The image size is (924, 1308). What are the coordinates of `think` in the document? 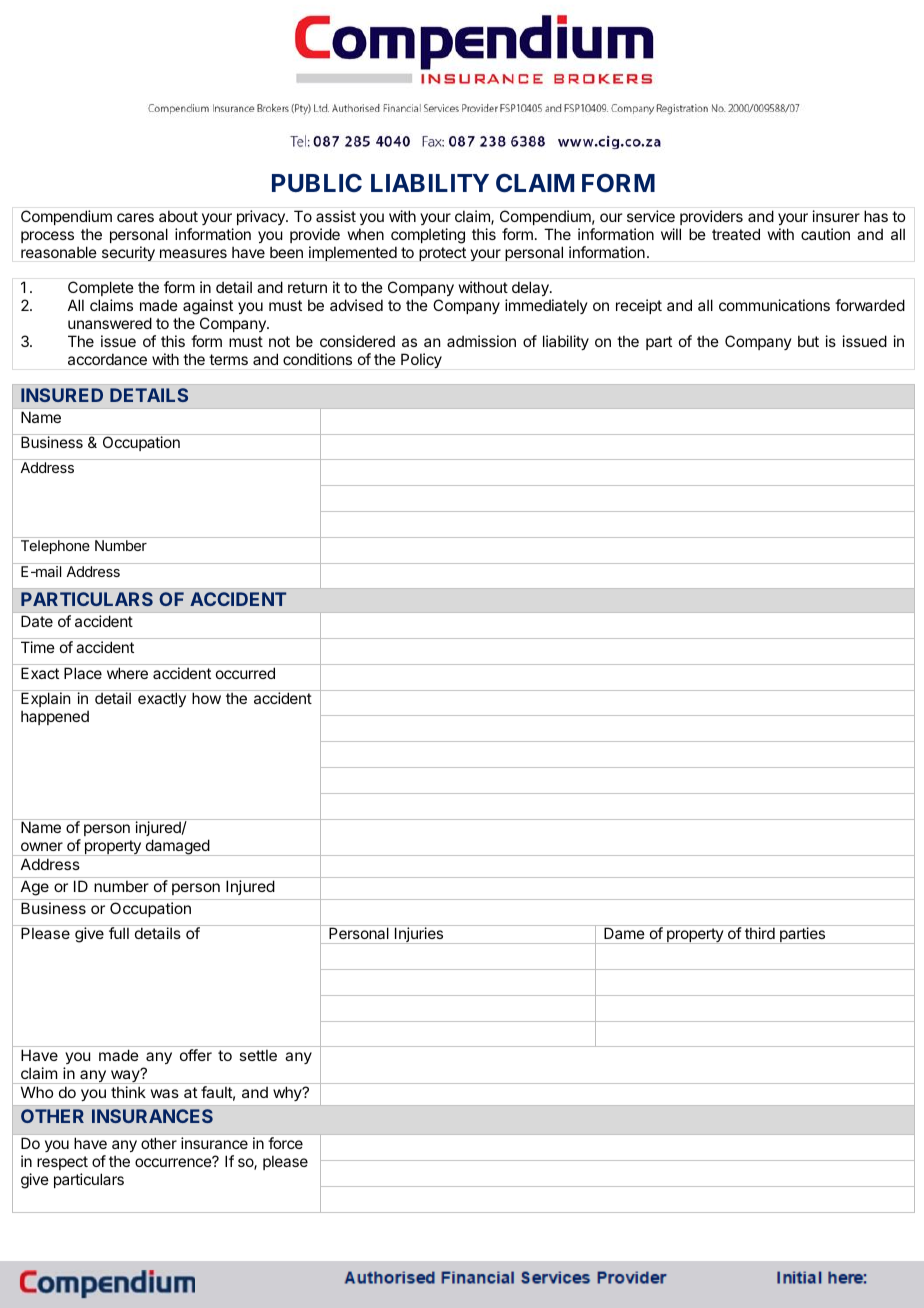 It's located at (128, 1092).
